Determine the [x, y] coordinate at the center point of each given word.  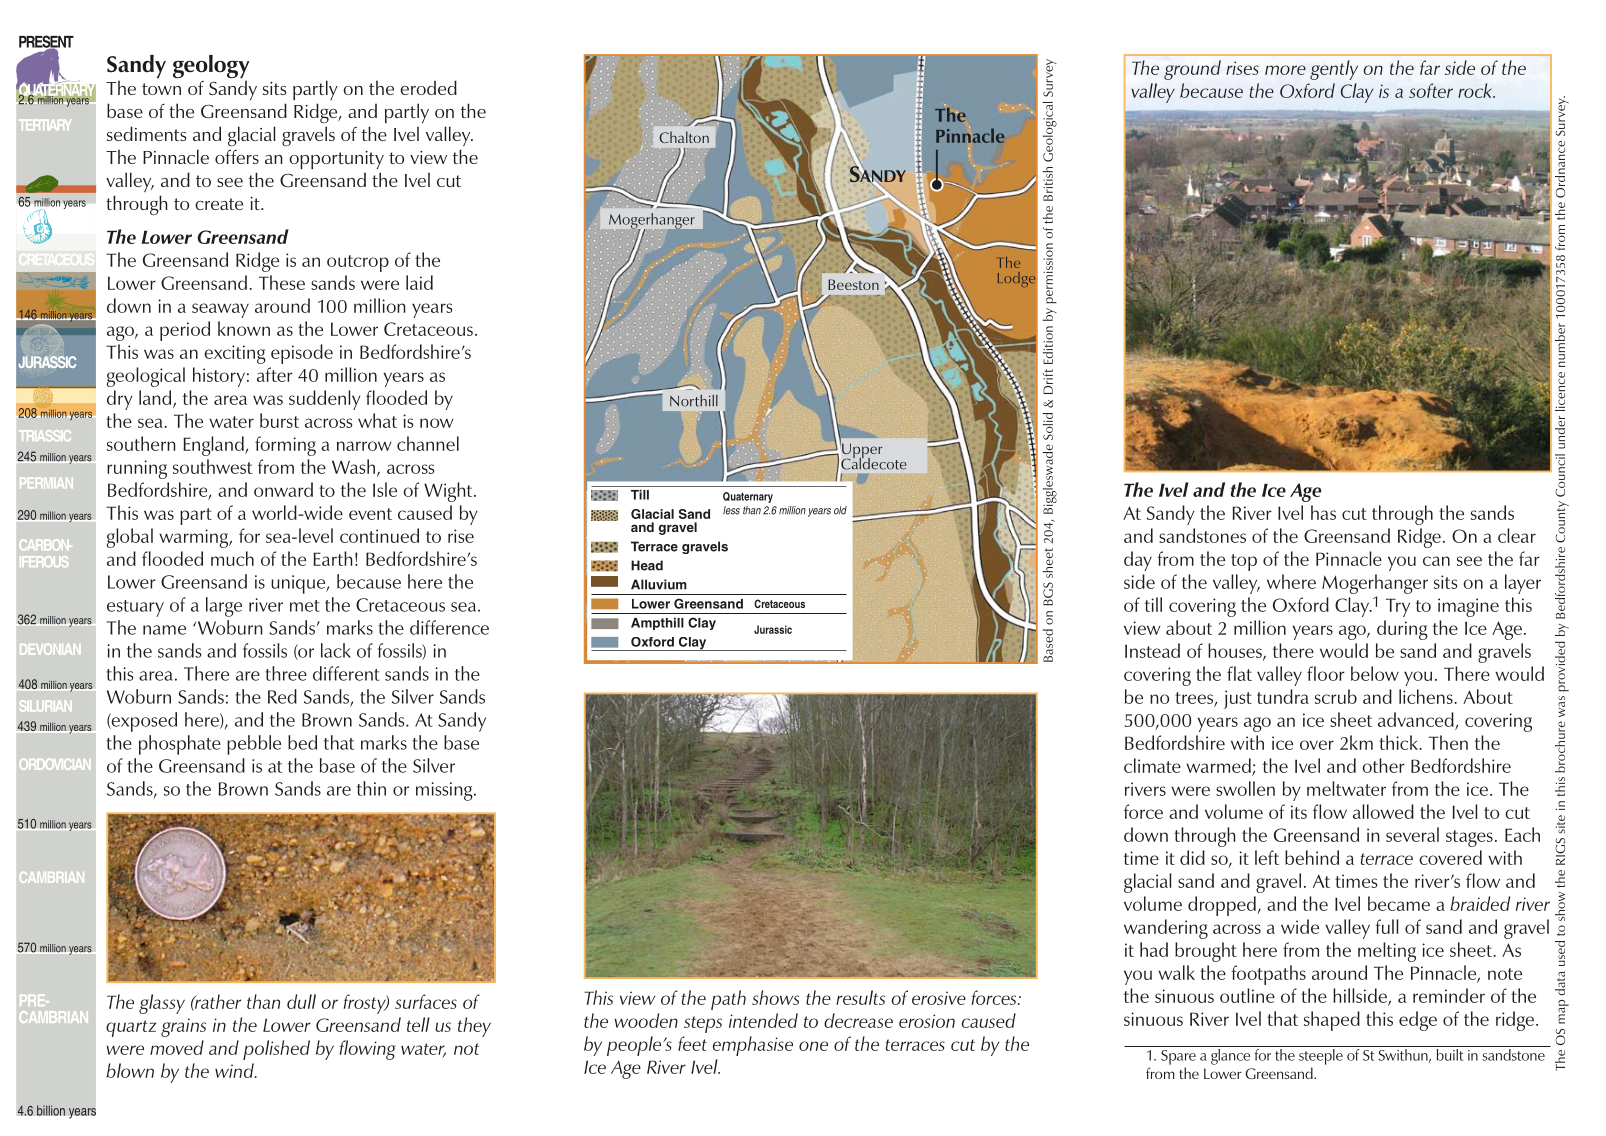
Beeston [853, 284]
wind [235, 1070]
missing [445, 791]
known [244, 328]
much [232, 558]
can [1436, 561]
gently [1334, 70]
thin [371, 788]
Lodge [1016, 279]
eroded [428, 87]
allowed [1383, 811]
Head [647, 565]
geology [211, 68]
